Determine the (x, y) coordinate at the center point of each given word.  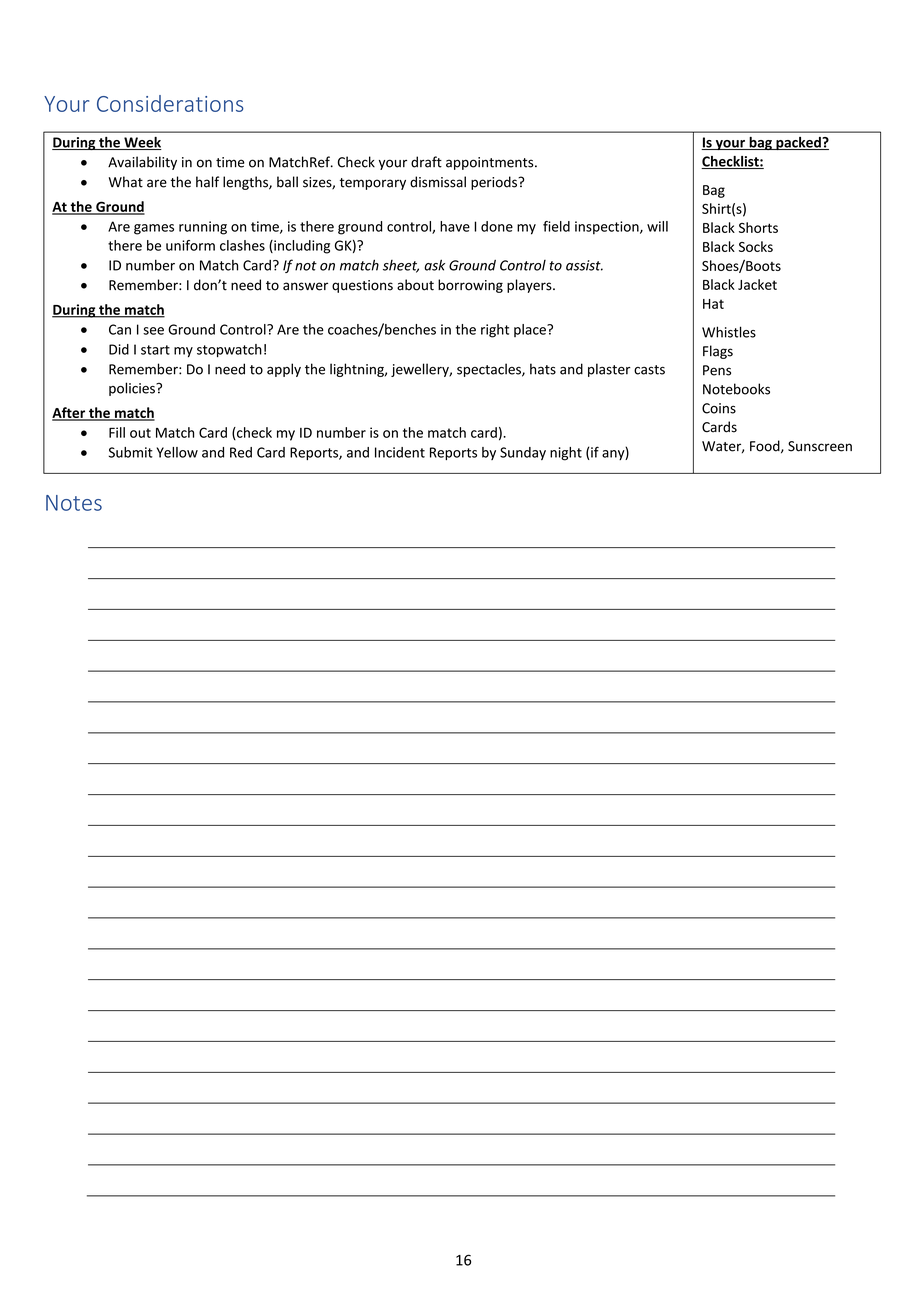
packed (798, 143)
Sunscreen (820, 446)
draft (426, 162)
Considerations (170, 103)
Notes (74, 503)
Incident (400, 452)
